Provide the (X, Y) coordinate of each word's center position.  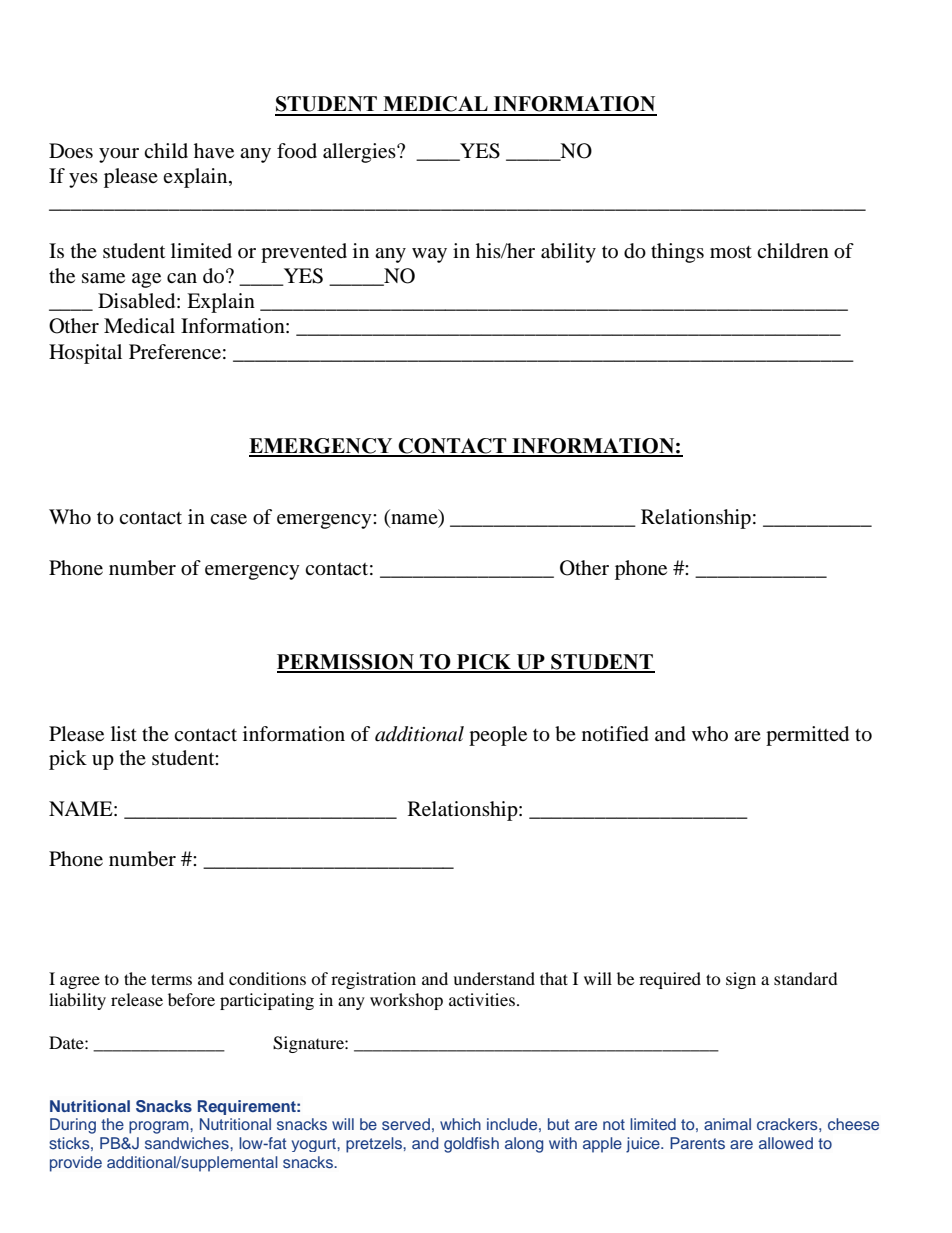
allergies (360, 153)
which (460, 1124)
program (160, 1127)
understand (494, 978)
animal (727, 1124)
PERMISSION (346, 663)
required (670, 980)
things (677, 253)
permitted (807, 736)
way (429, 255)
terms (171, 979)
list (124, 733)
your (119, 155)
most (731, 252)
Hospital (85, 354)
